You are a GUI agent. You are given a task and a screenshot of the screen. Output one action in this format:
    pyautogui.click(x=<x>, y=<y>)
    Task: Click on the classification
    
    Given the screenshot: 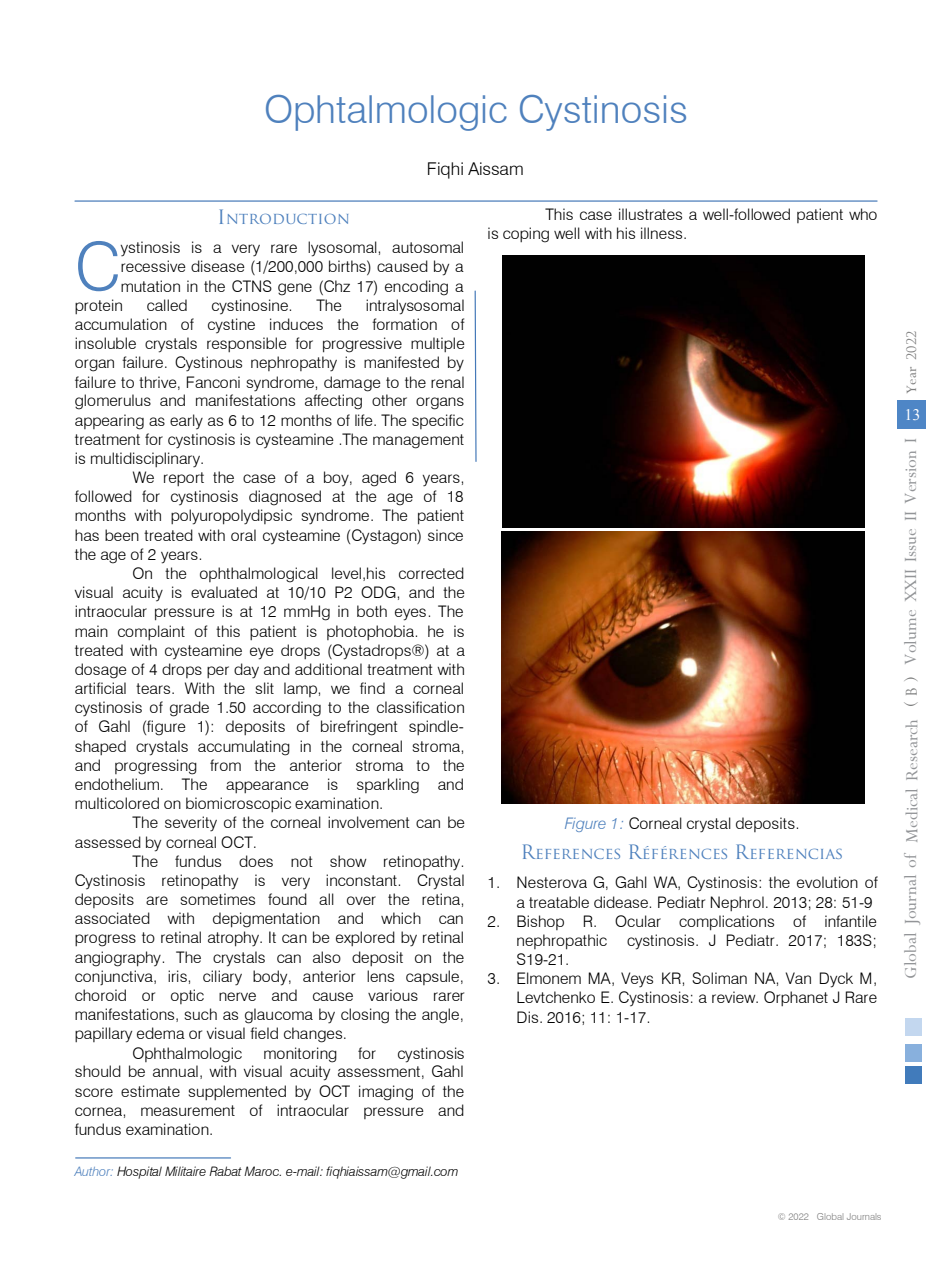 What is the action you would take?
    pyautogui.click(x=420, y=707)
